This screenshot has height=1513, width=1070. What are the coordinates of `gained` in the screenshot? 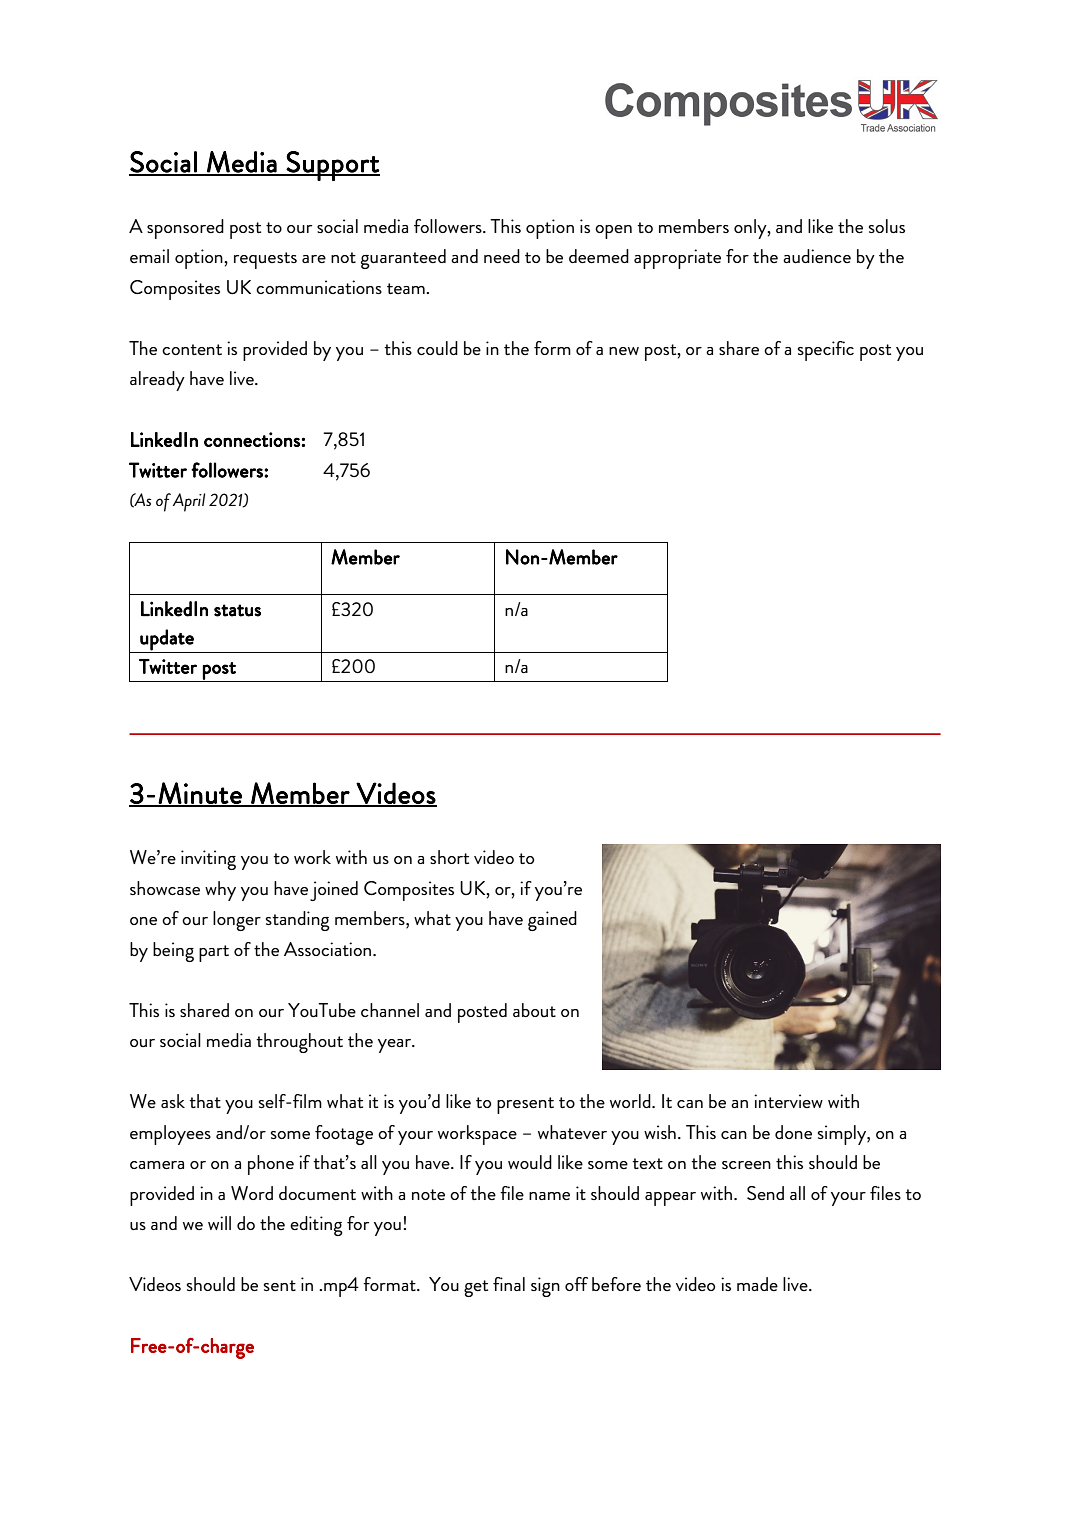 It's located at (552, 921).
